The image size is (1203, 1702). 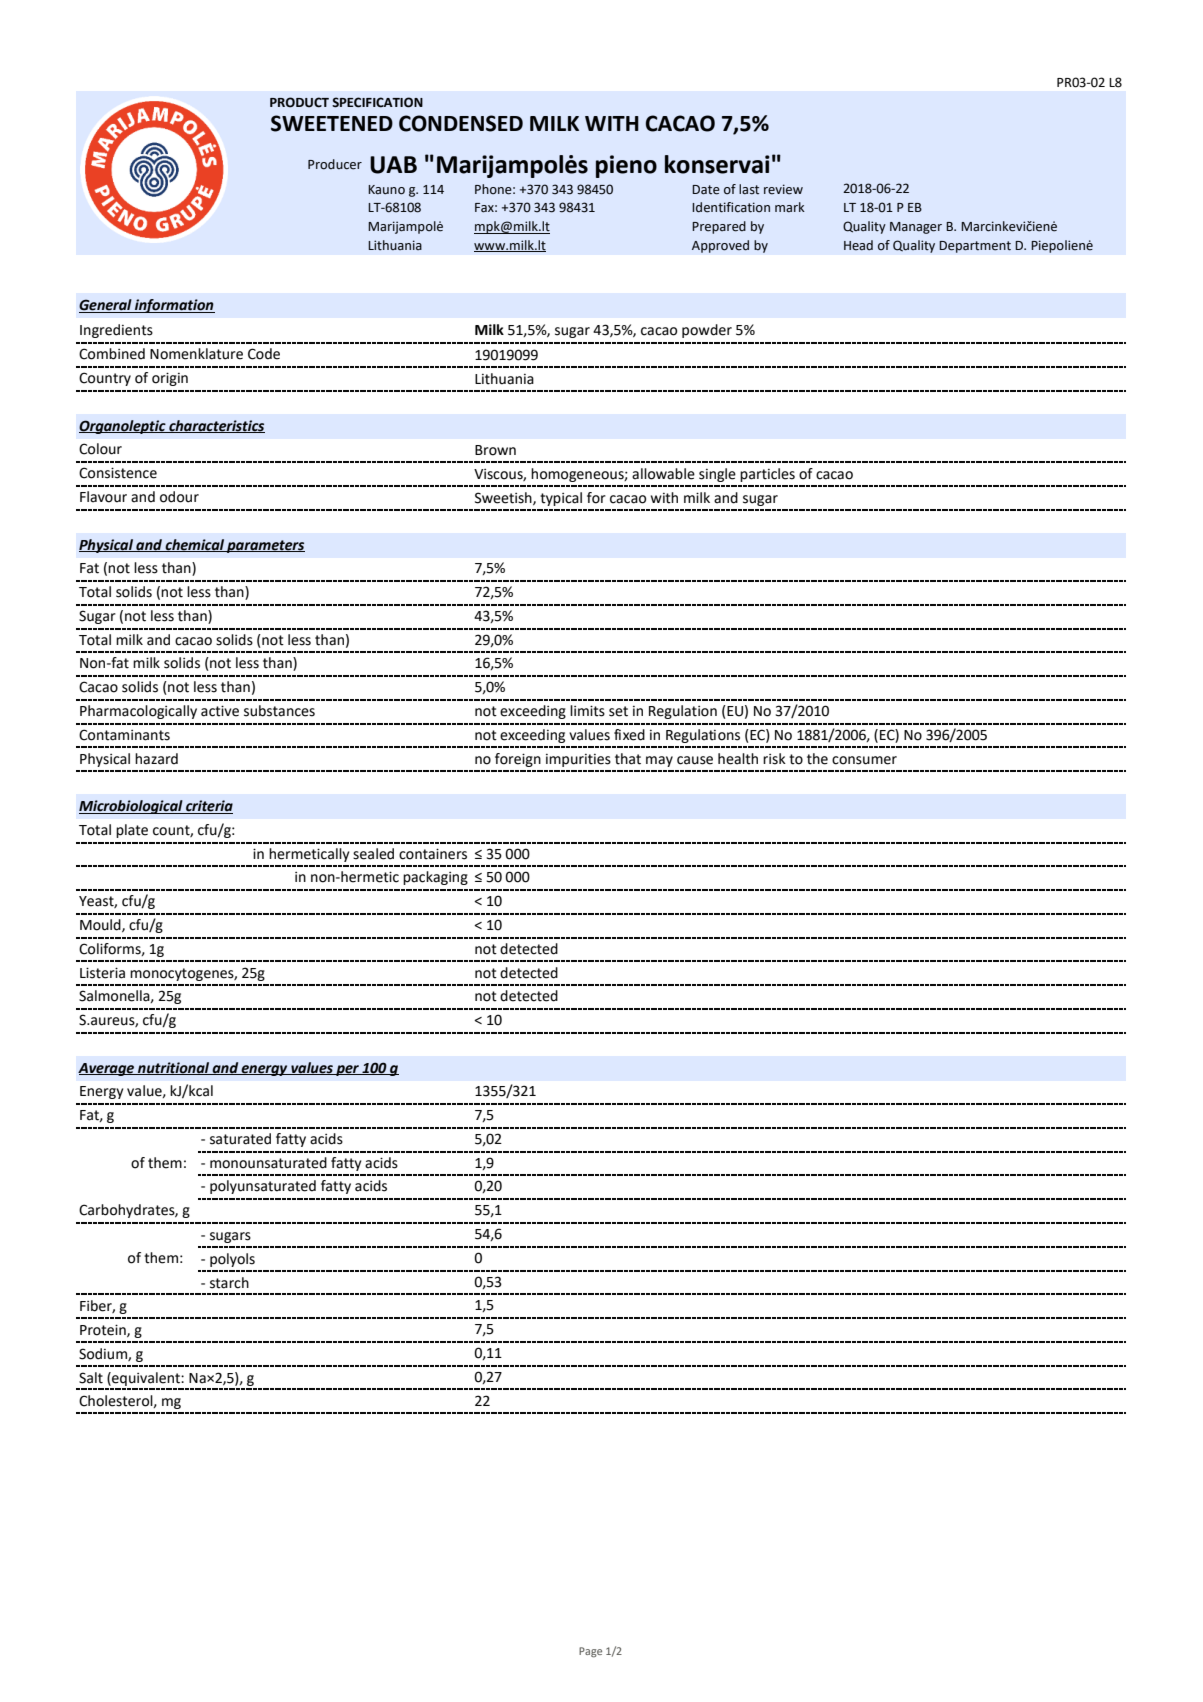 I want to click on Salt, so click(x=91, y=1378).
